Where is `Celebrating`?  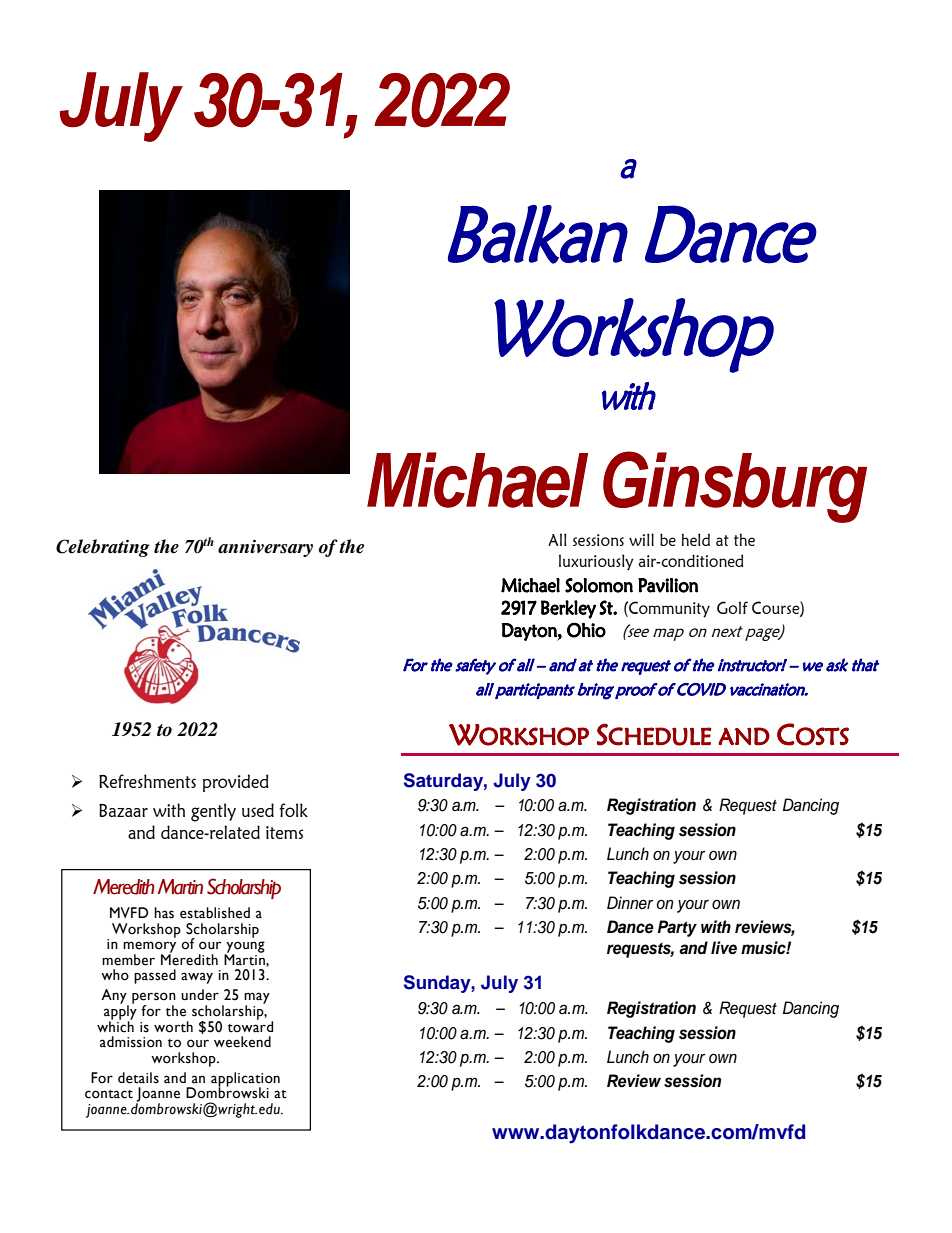 Celebrating is located at coordinates (103, 548).
